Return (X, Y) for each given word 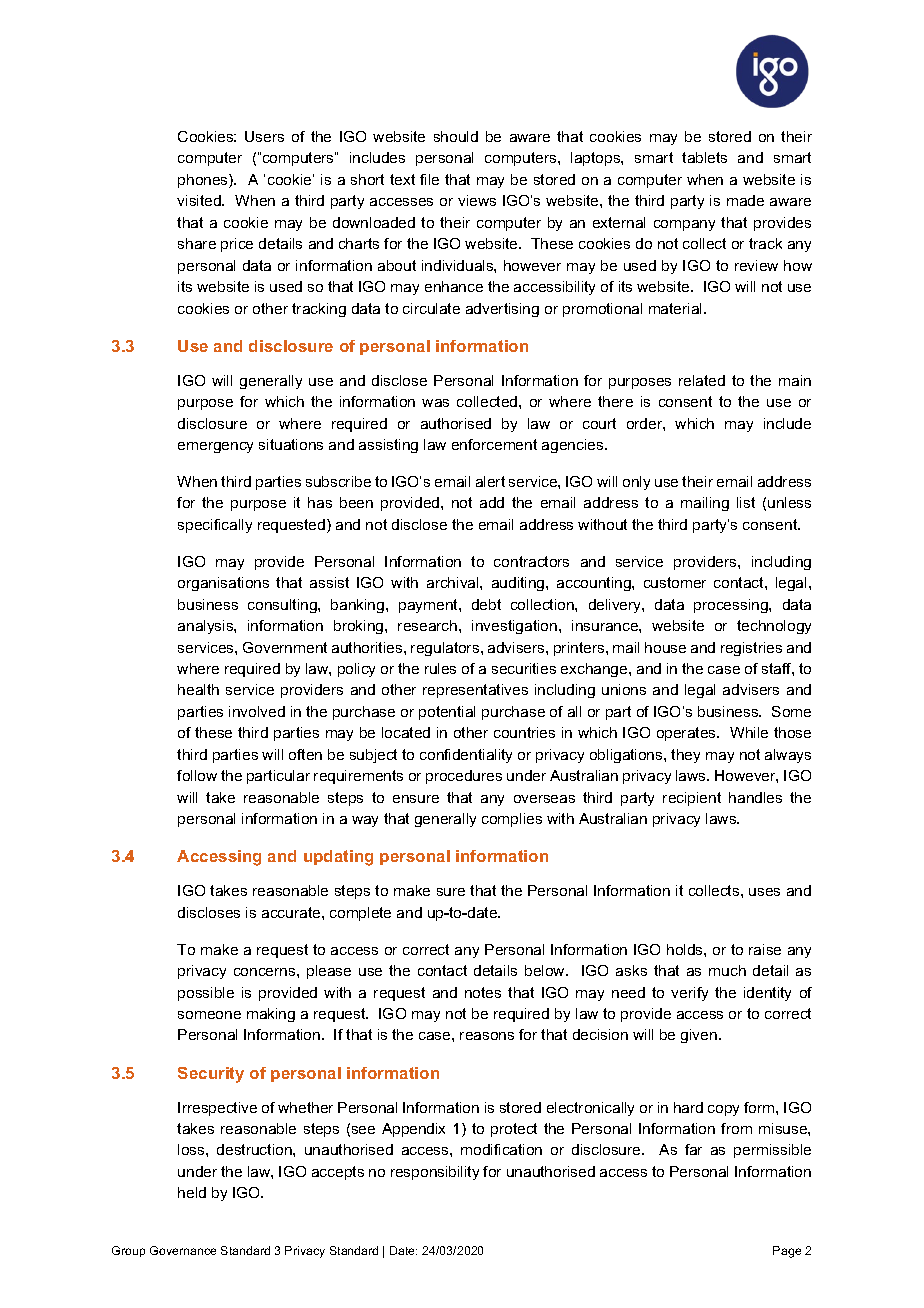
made (745, 200)
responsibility (435, 1173)
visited (200, 200)
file (429, 179)
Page (787, 1252)
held (192, 1192)
